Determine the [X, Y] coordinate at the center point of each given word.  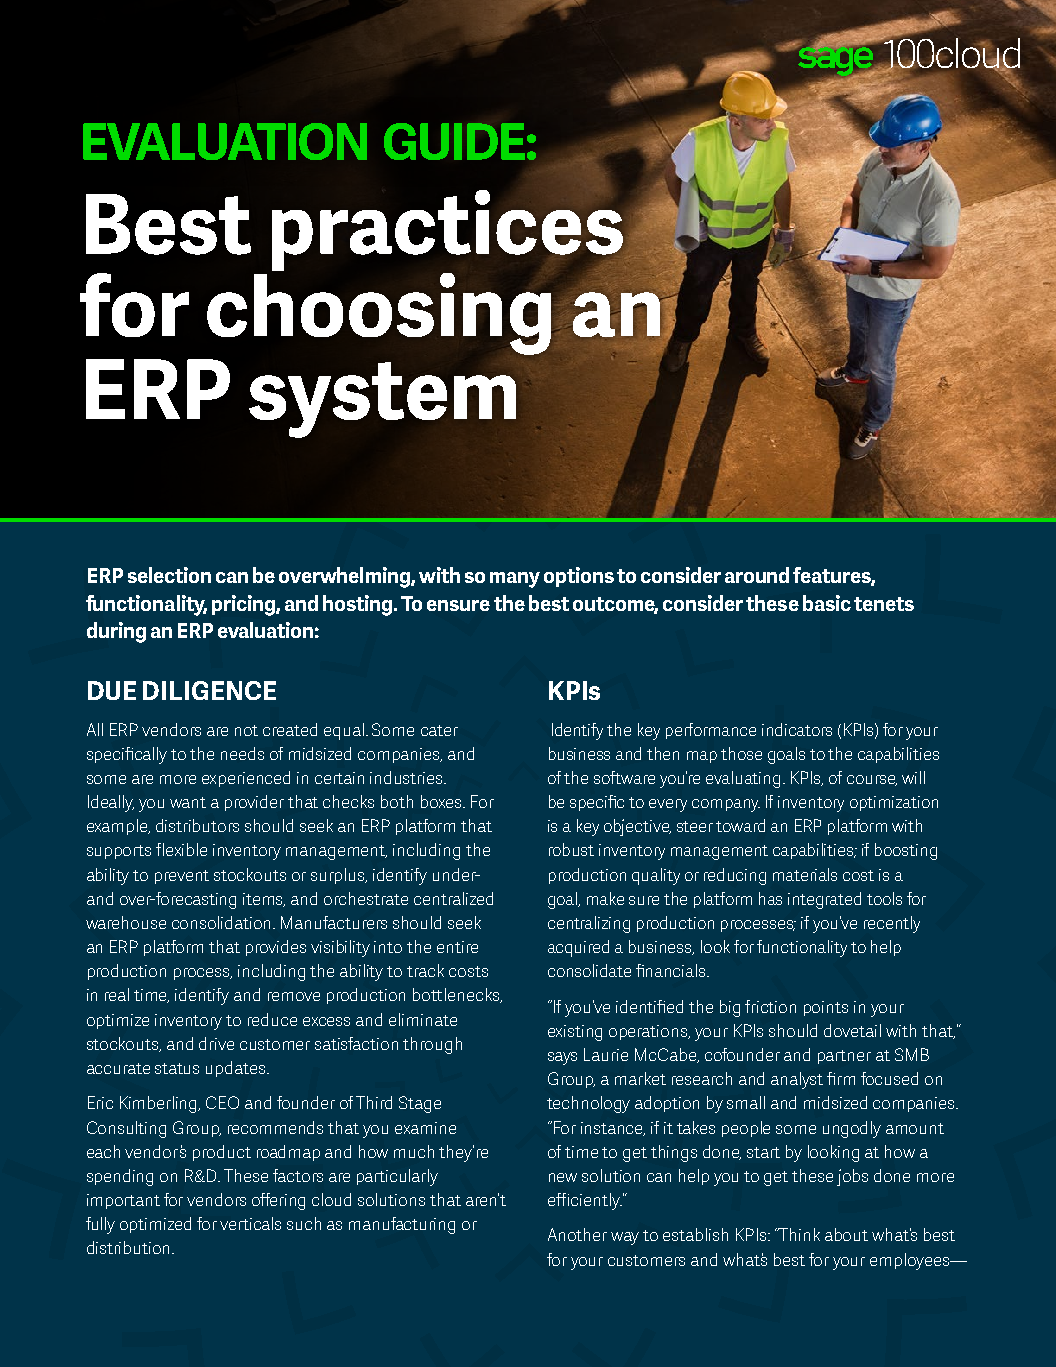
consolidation [223, 922]
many [515, 580]
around [757, 575]
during [116, 632]
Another [577, 1234]
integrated [824, 900]
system [384, 400]
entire [457, 947]
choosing [380, 312]
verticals [250, 1223]
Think [799, 1234]
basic [827, 603]
